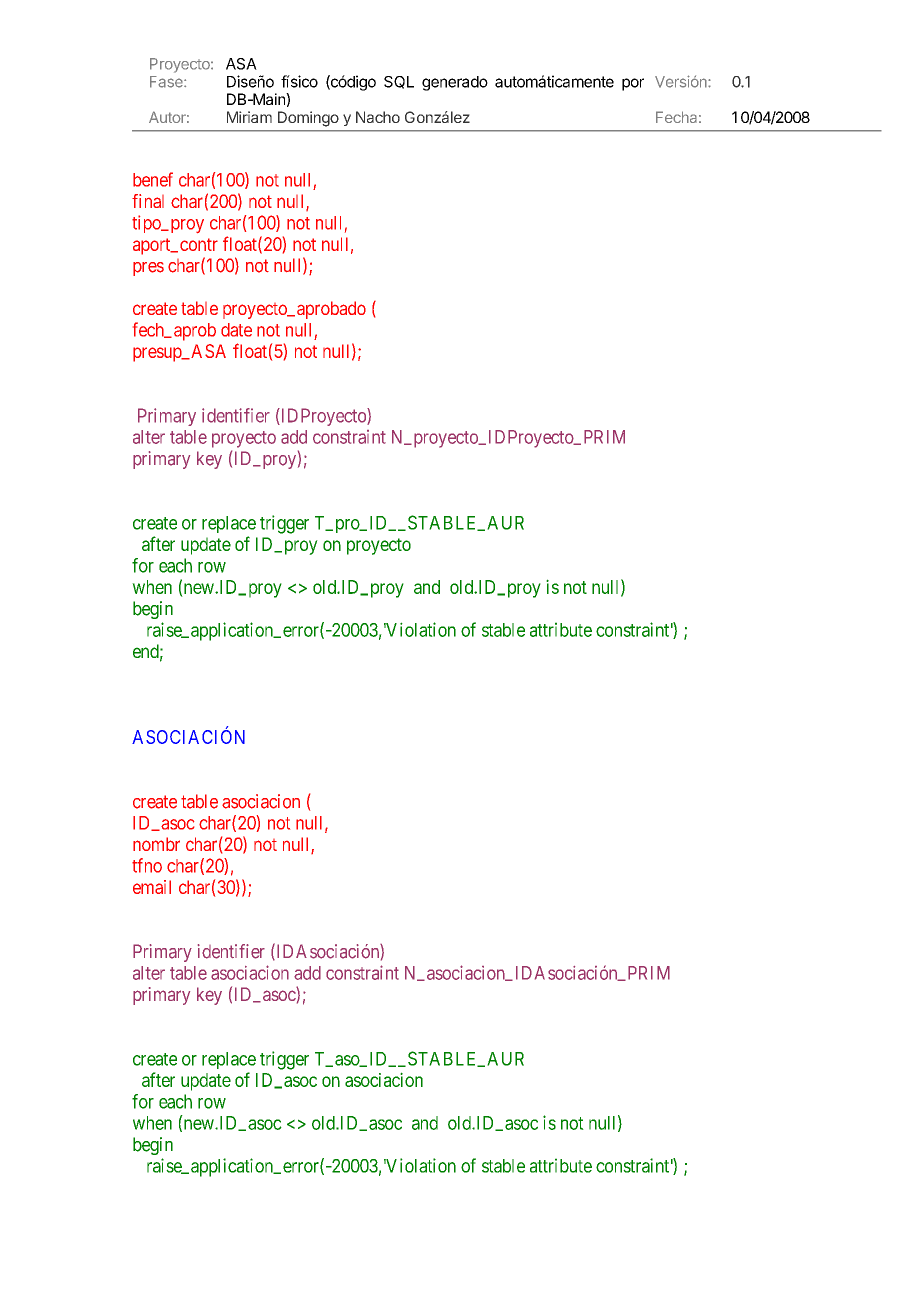 The height and width of the page is (1308, 924). I want to click on Fase, so click(167, 82).
